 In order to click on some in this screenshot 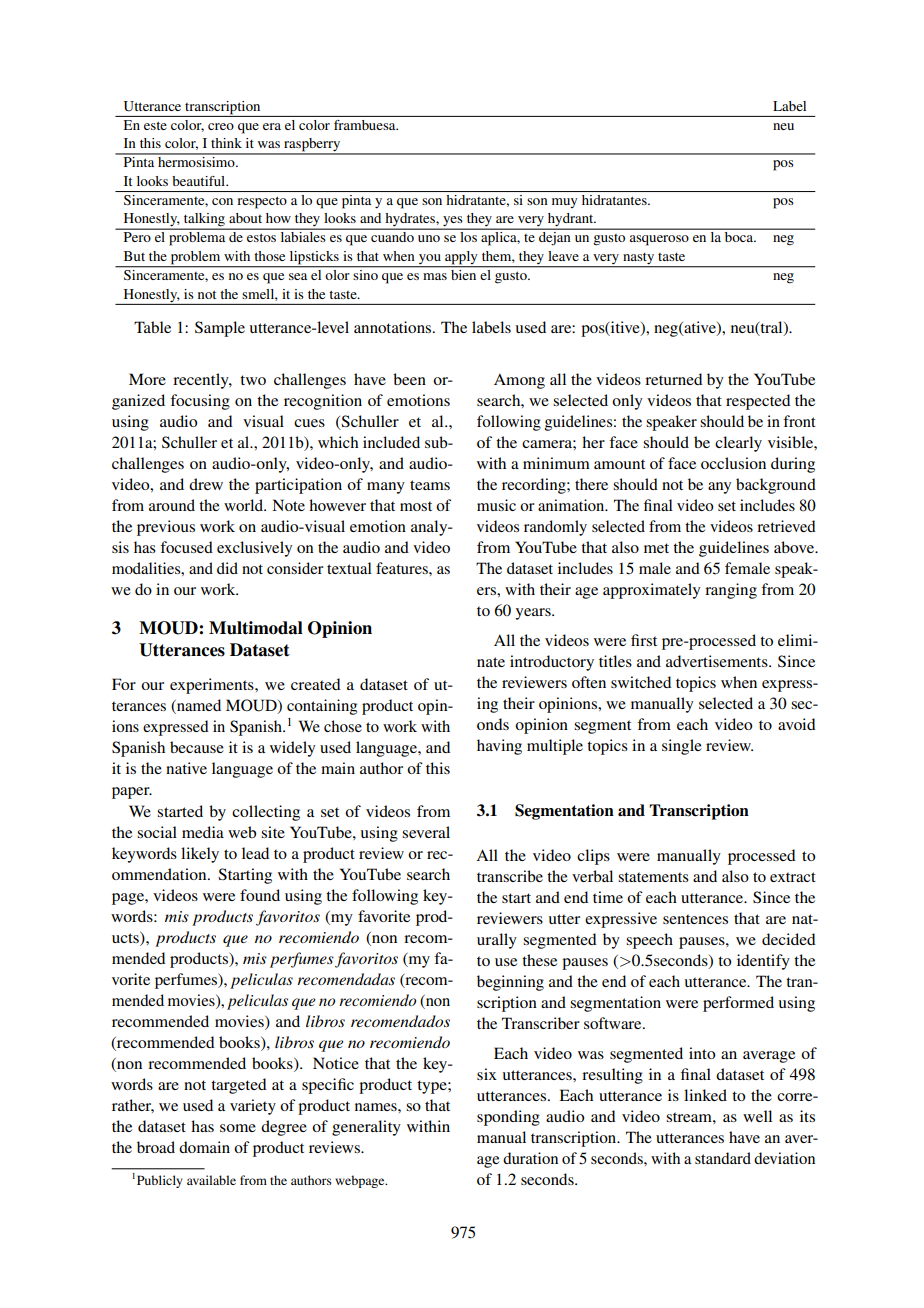, I will do `click(238, 1128)`.
